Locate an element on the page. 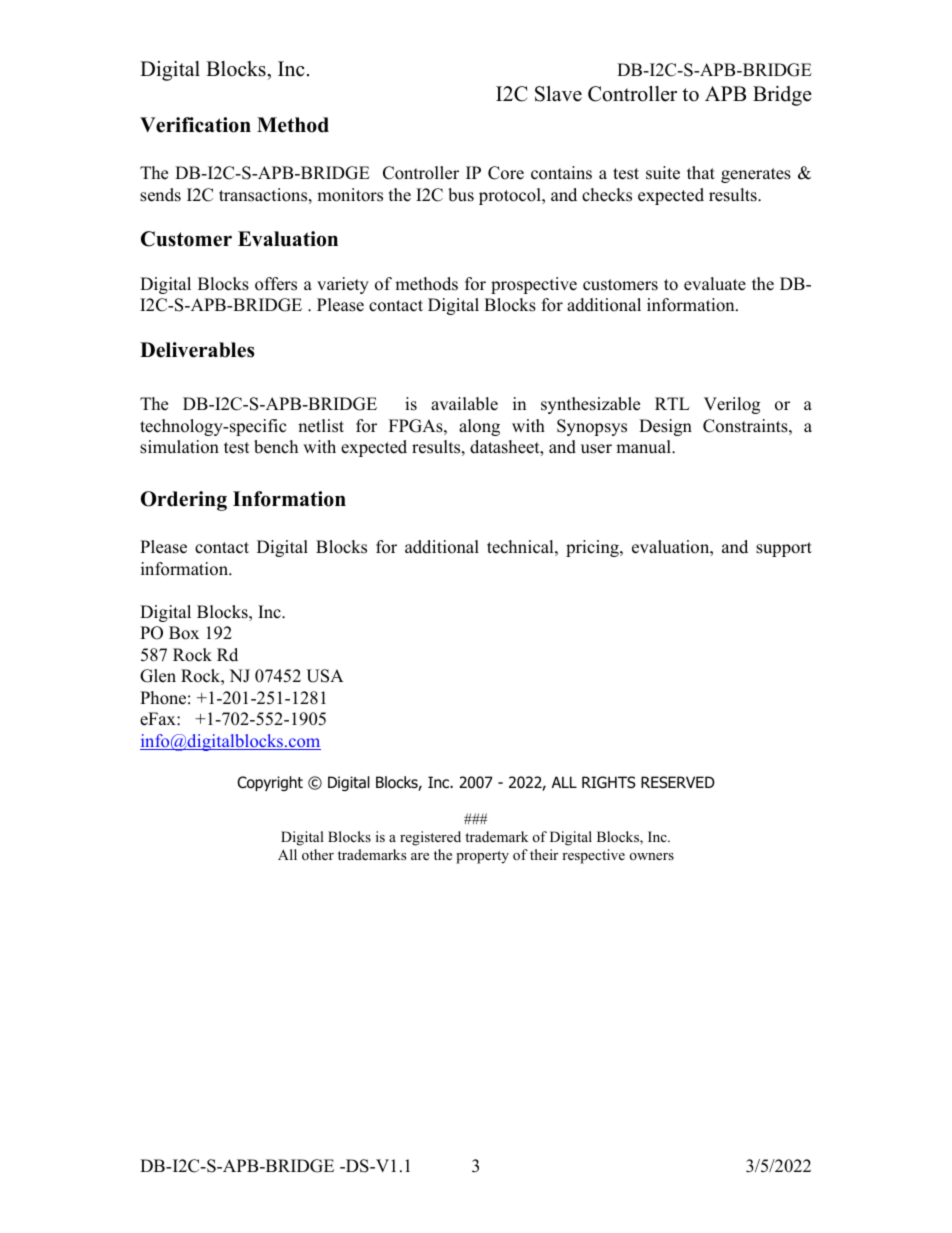  RESERVED is located at coordinates (678, 782).
